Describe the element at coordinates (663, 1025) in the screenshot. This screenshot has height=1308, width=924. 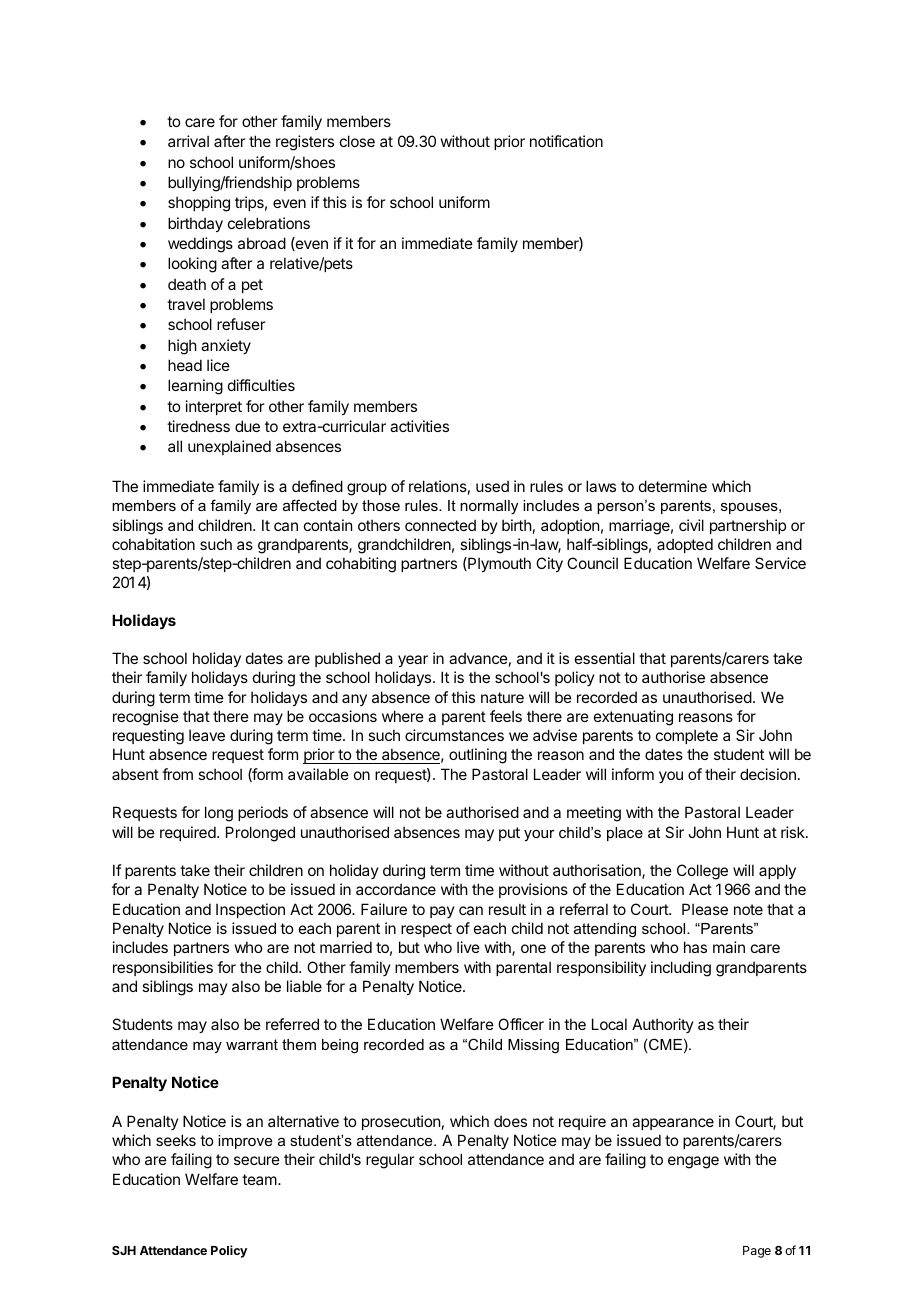
I see `Authority` at that location.
